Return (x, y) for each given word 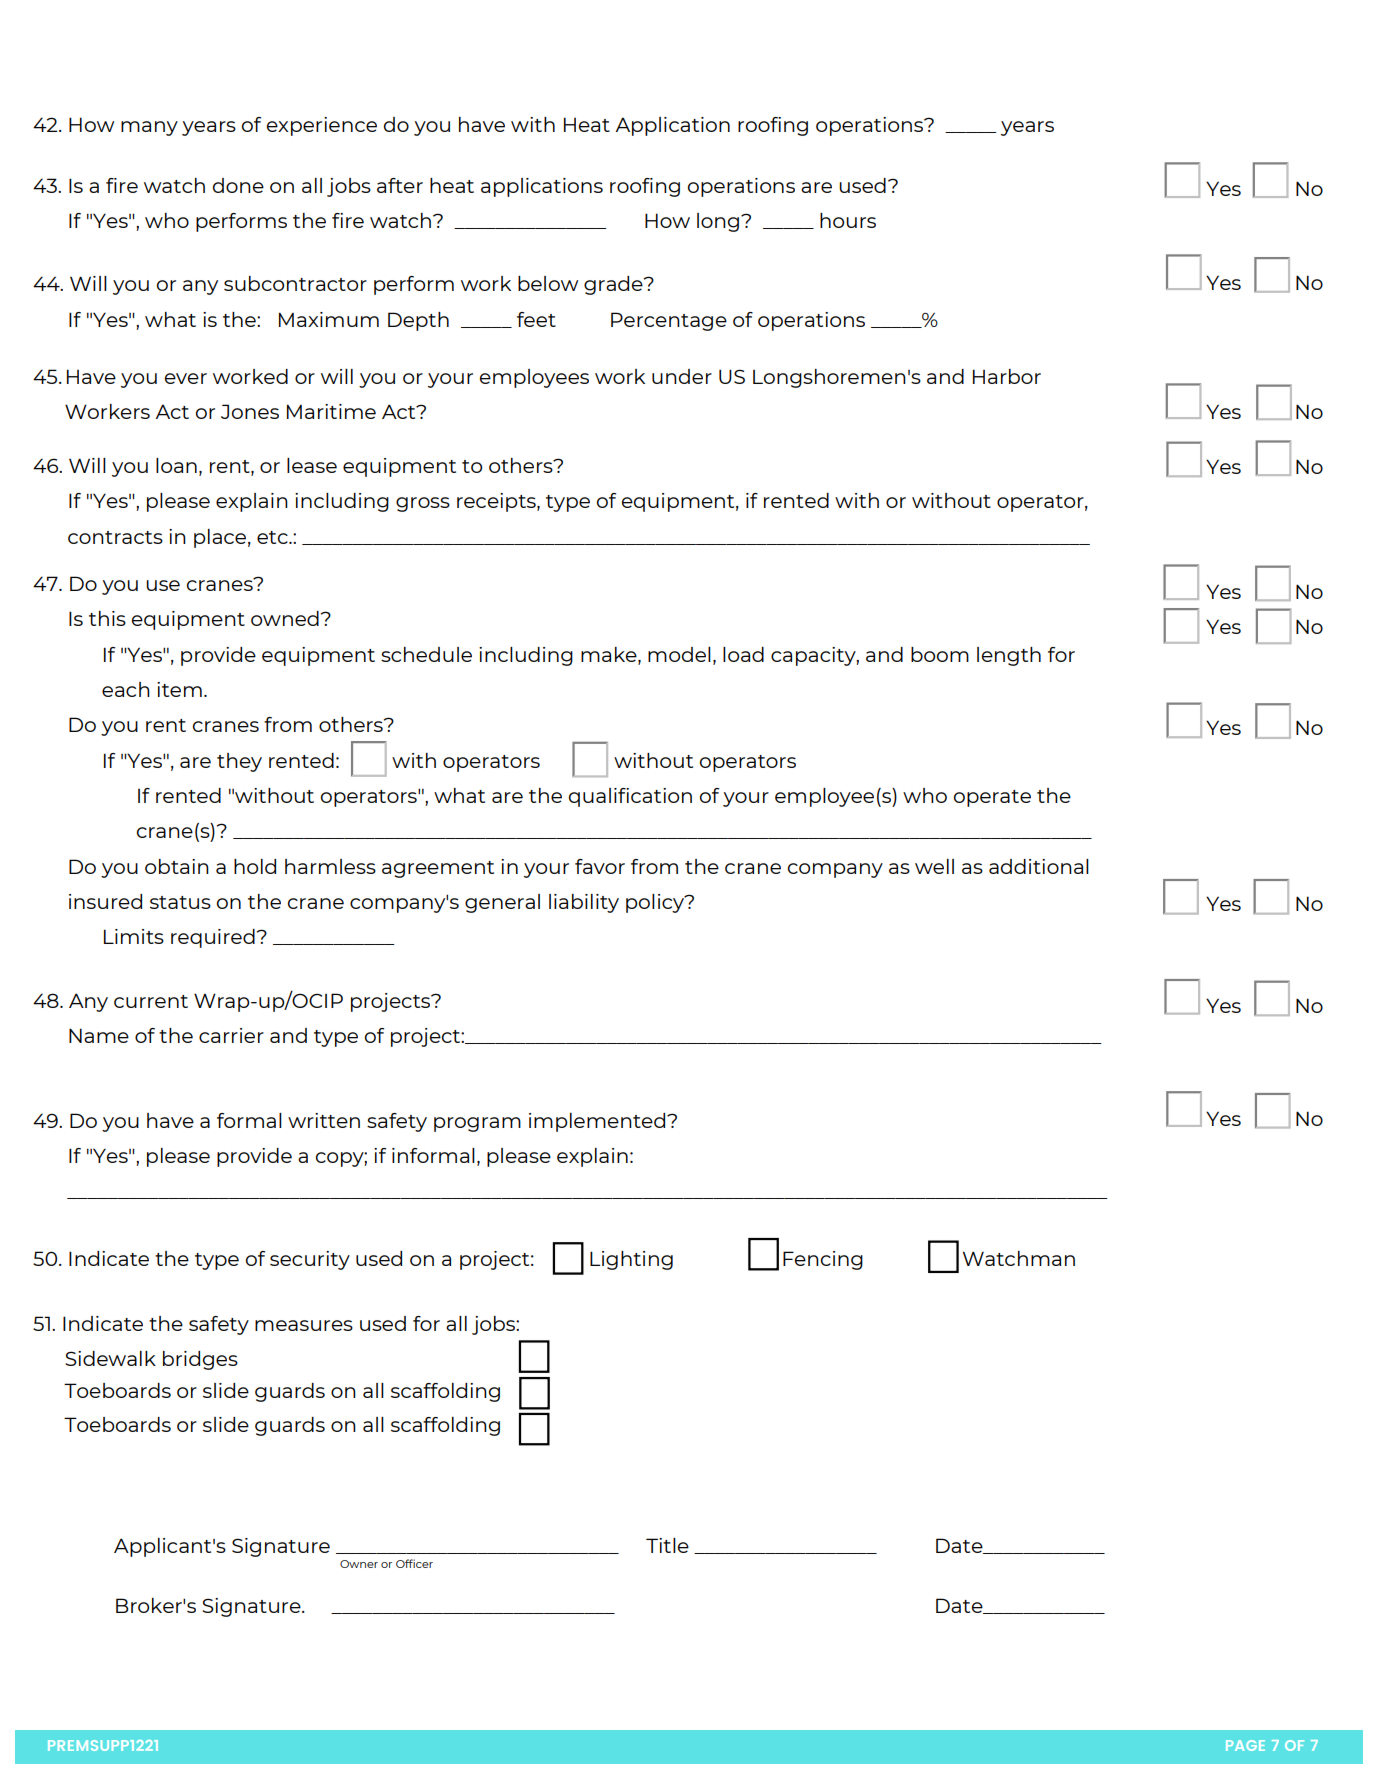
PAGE (1245, 1745)
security (310, 1260)
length (1009, 656)
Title (667, 1545)
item (179, 689)
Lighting (631, 1260)
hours (848, 220)
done (238, 185)
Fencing (823, 1260)
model (679, 654)
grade (614, 285)
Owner (359, 1564)
